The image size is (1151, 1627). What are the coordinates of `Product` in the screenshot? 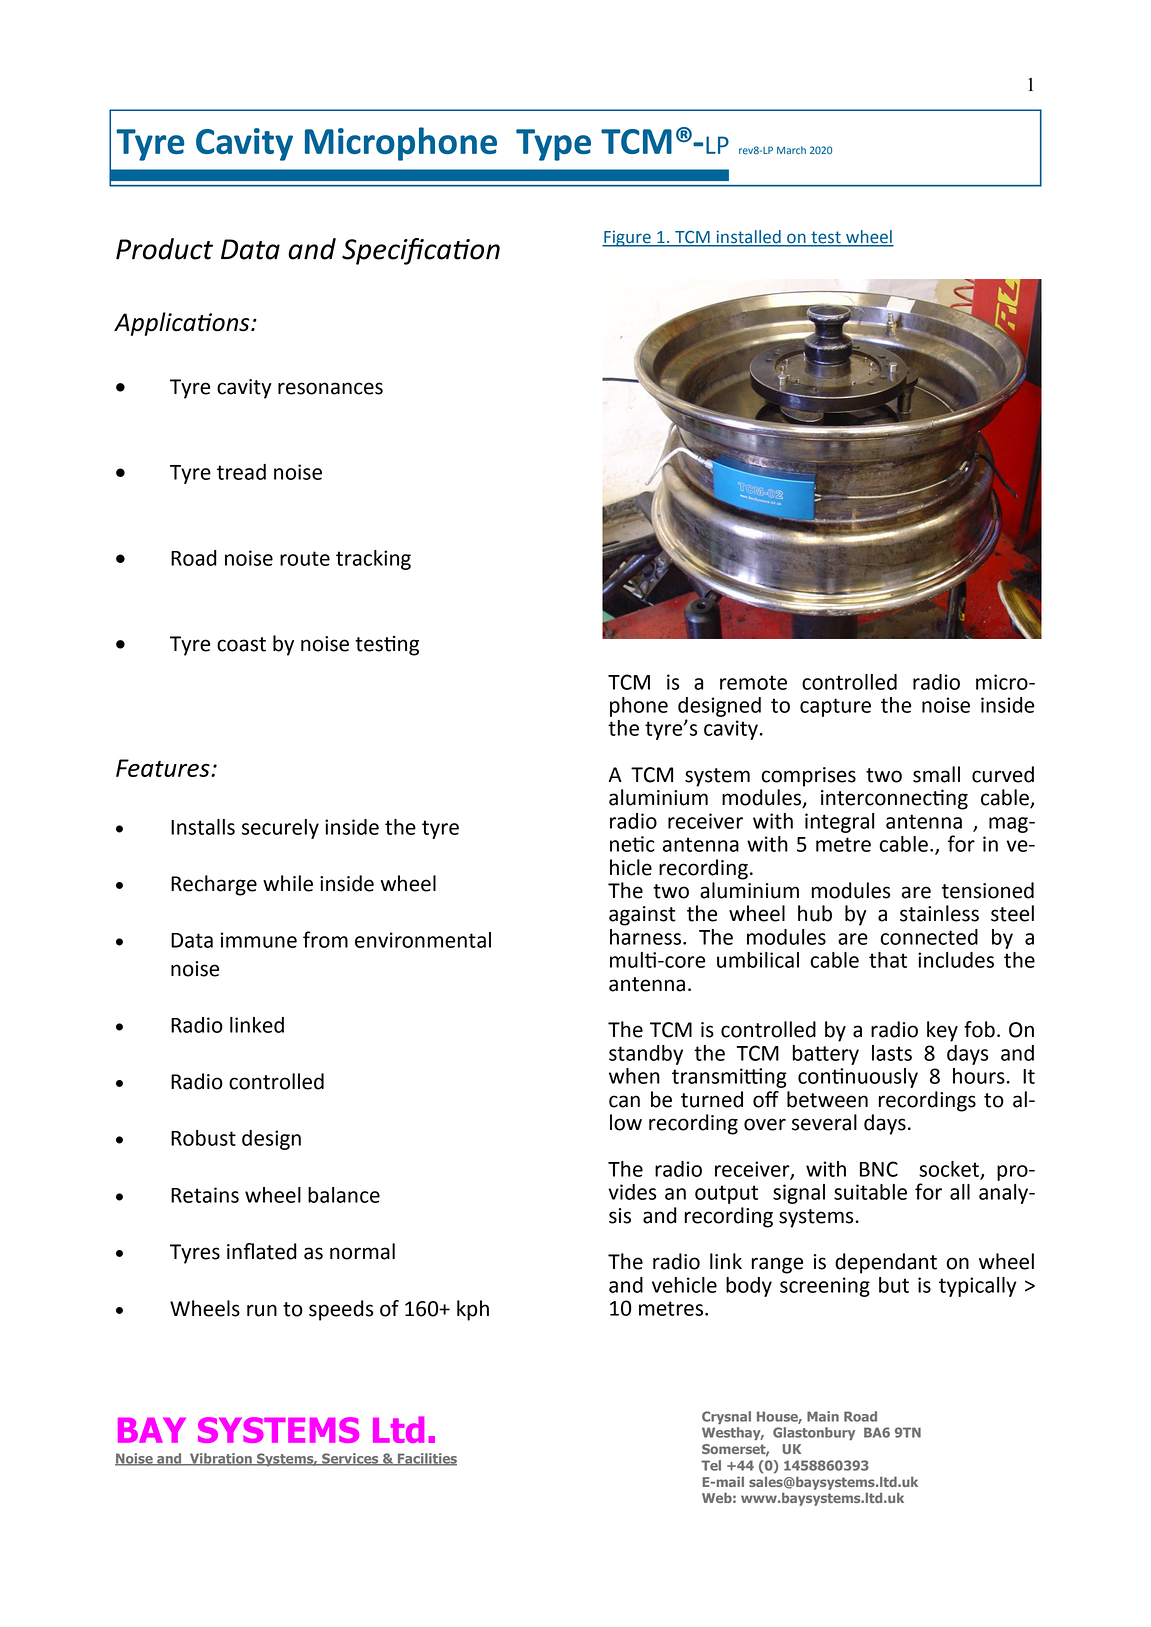 It's located at (164, 249).
